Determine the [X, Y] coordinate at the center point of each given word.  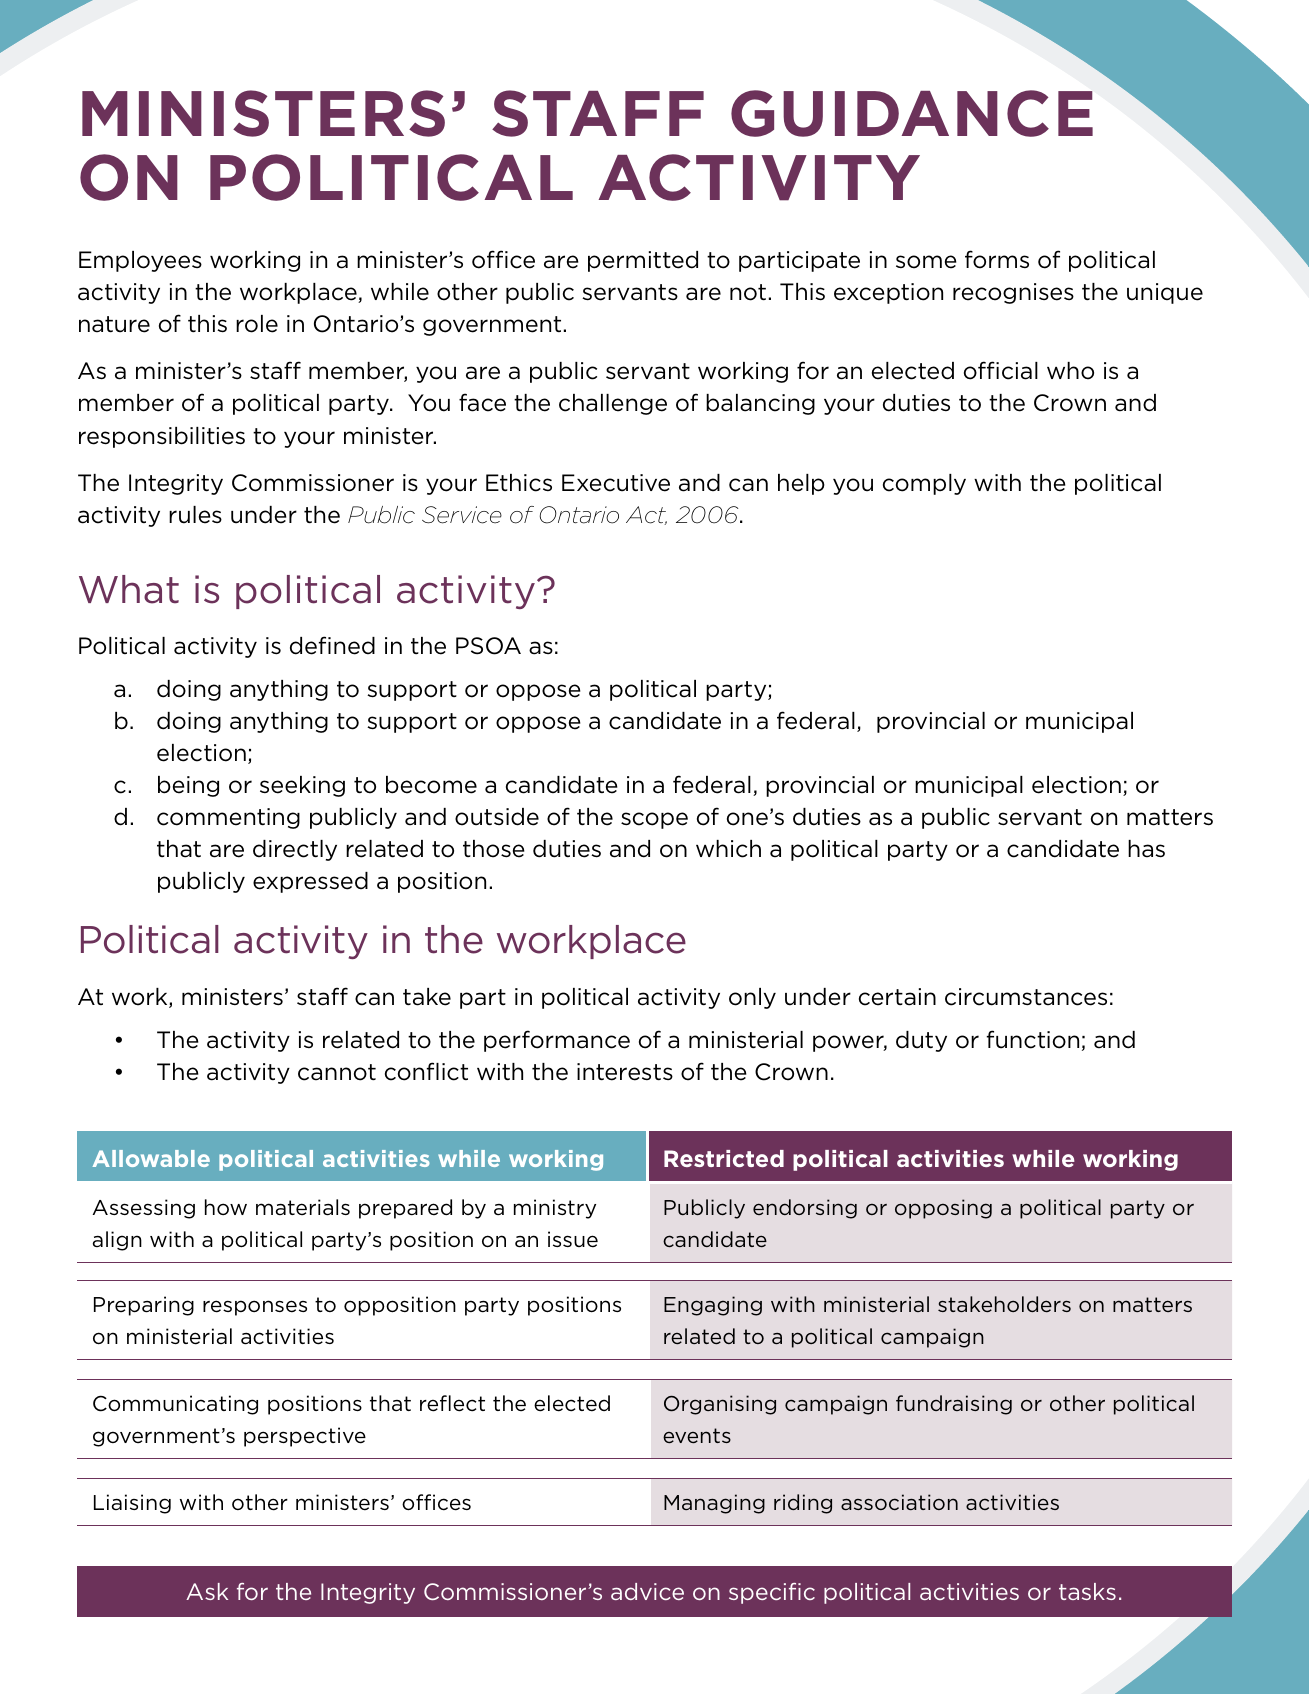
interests [625, 1072]
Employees [140, 261]
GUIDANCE [912, 113]
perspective [305, 1437]
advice [647, 1591]
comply [924, 484]
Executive [616, 483]
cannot [337, 1072]
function [1032, 1039]
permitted [643, 261]
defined [332, 645]
